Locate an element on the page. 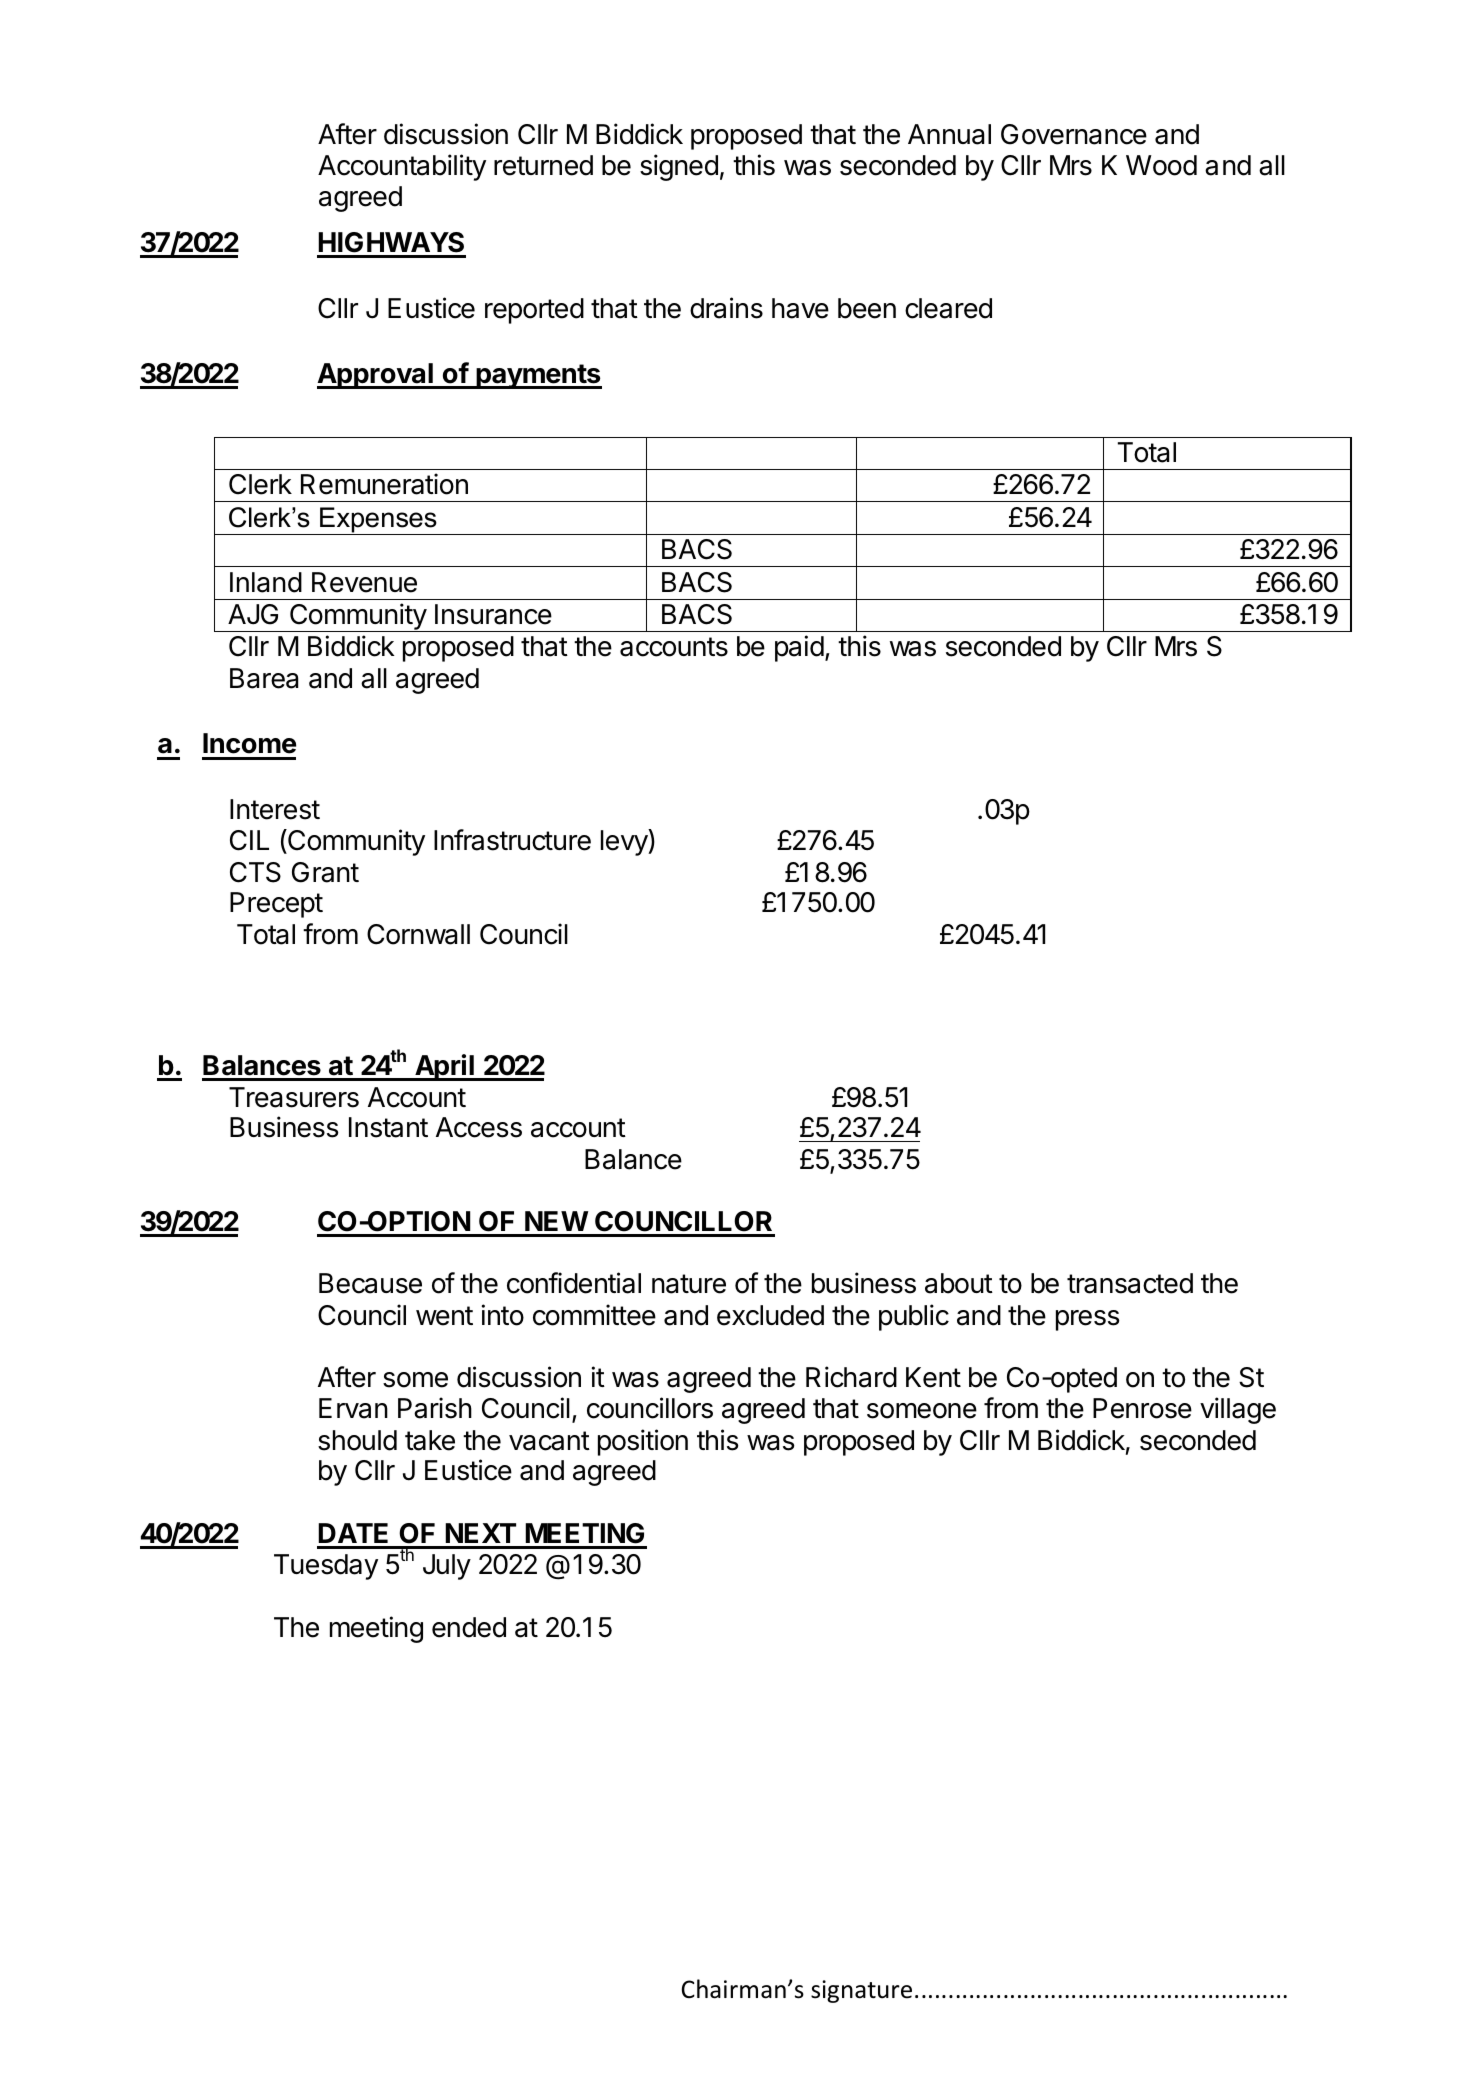 This page has height=2075, width=1467. Interest is located at coordinates (275, 809).
